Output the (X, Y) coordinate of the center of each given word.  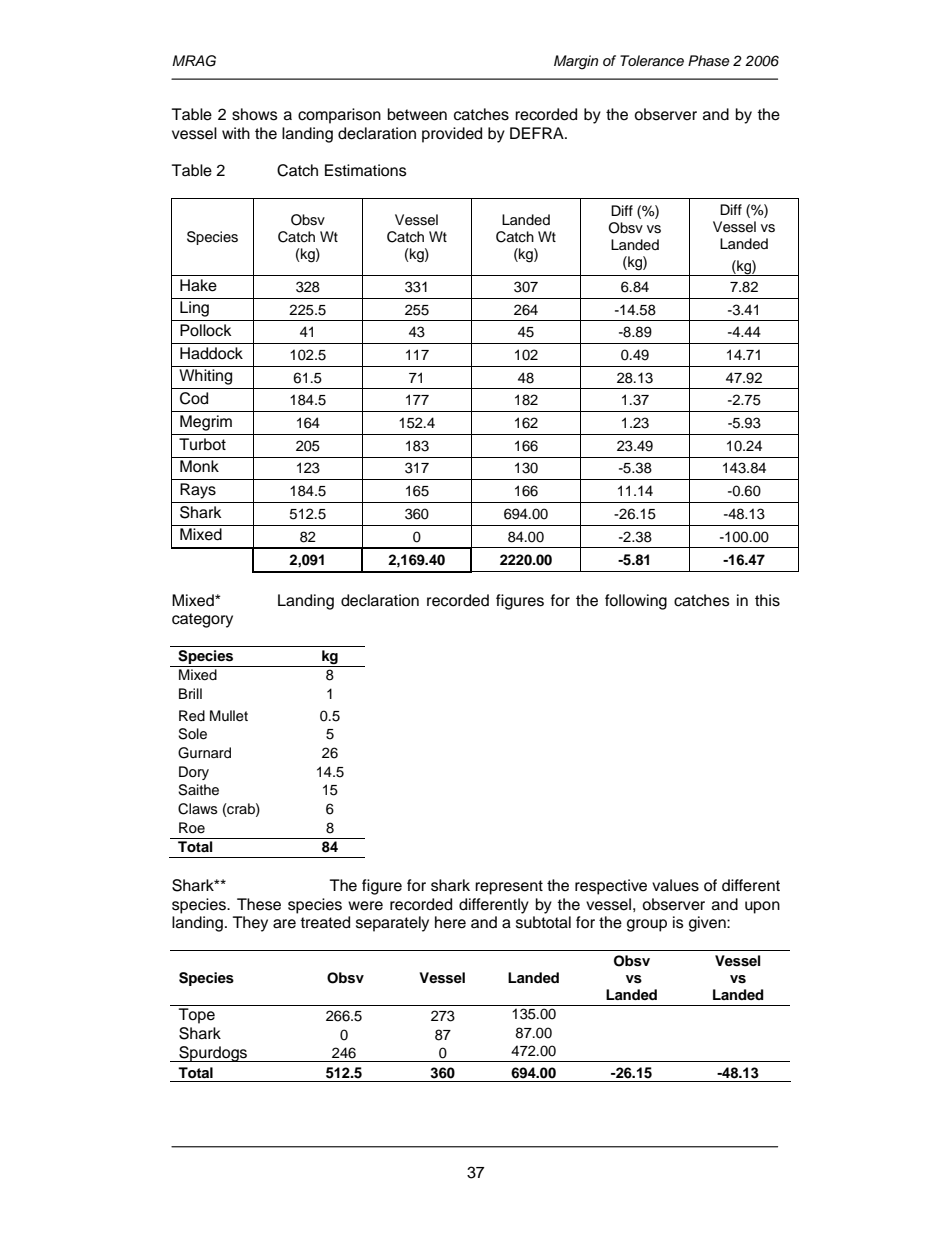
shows (255, 114)
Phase (709, 61)
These (259, 904)
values (675, 885)
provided (452, 135)
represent (509, 887)
